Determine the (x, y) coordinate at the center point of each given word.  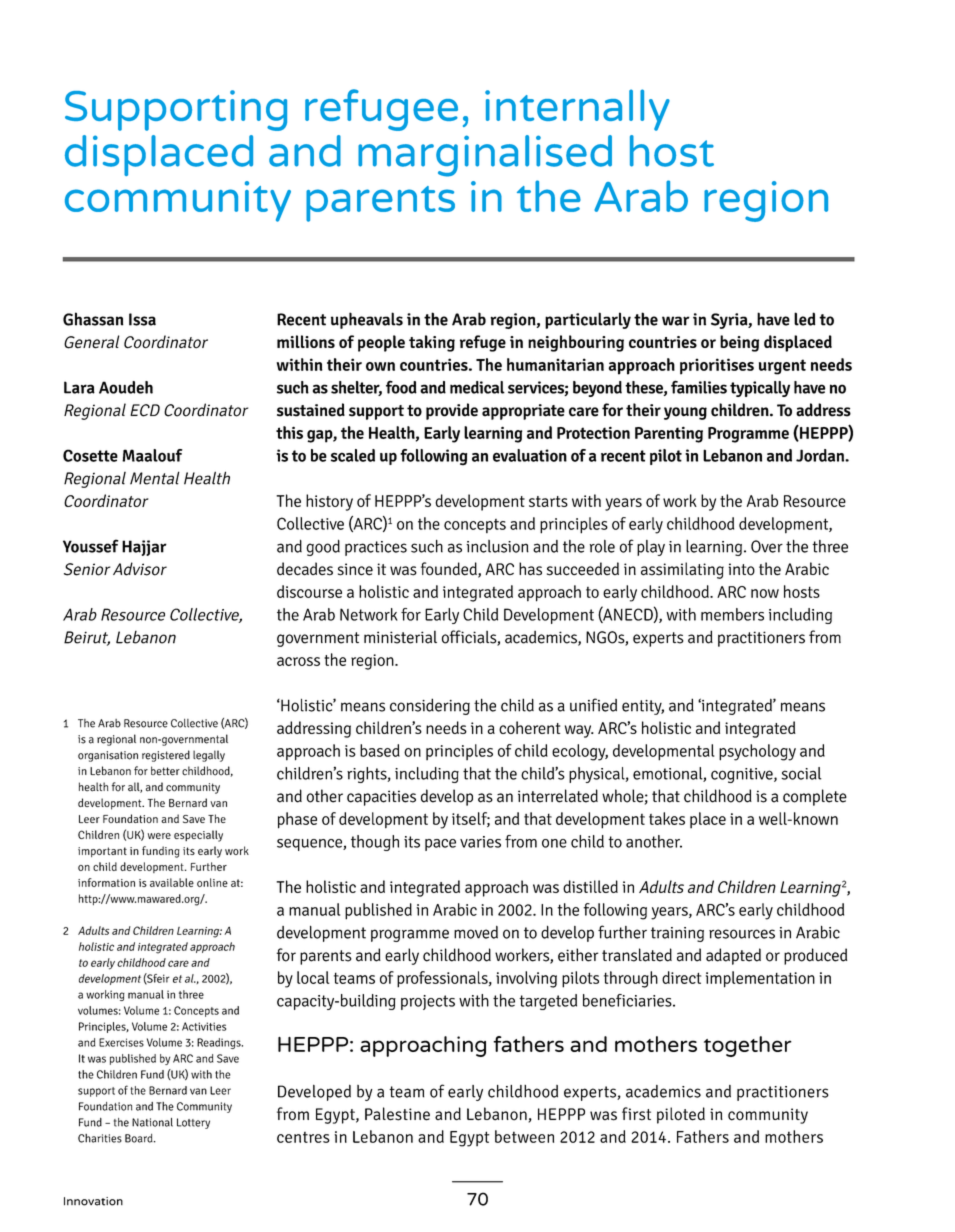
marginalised (485, 156)
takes (667, 818)
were (159, 836)
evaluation (530, 455)
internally (577, 110)
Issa (142, 319)
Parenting (669, 434)
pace (440, 845)
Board (140, 1138)
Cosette (90, 455)
